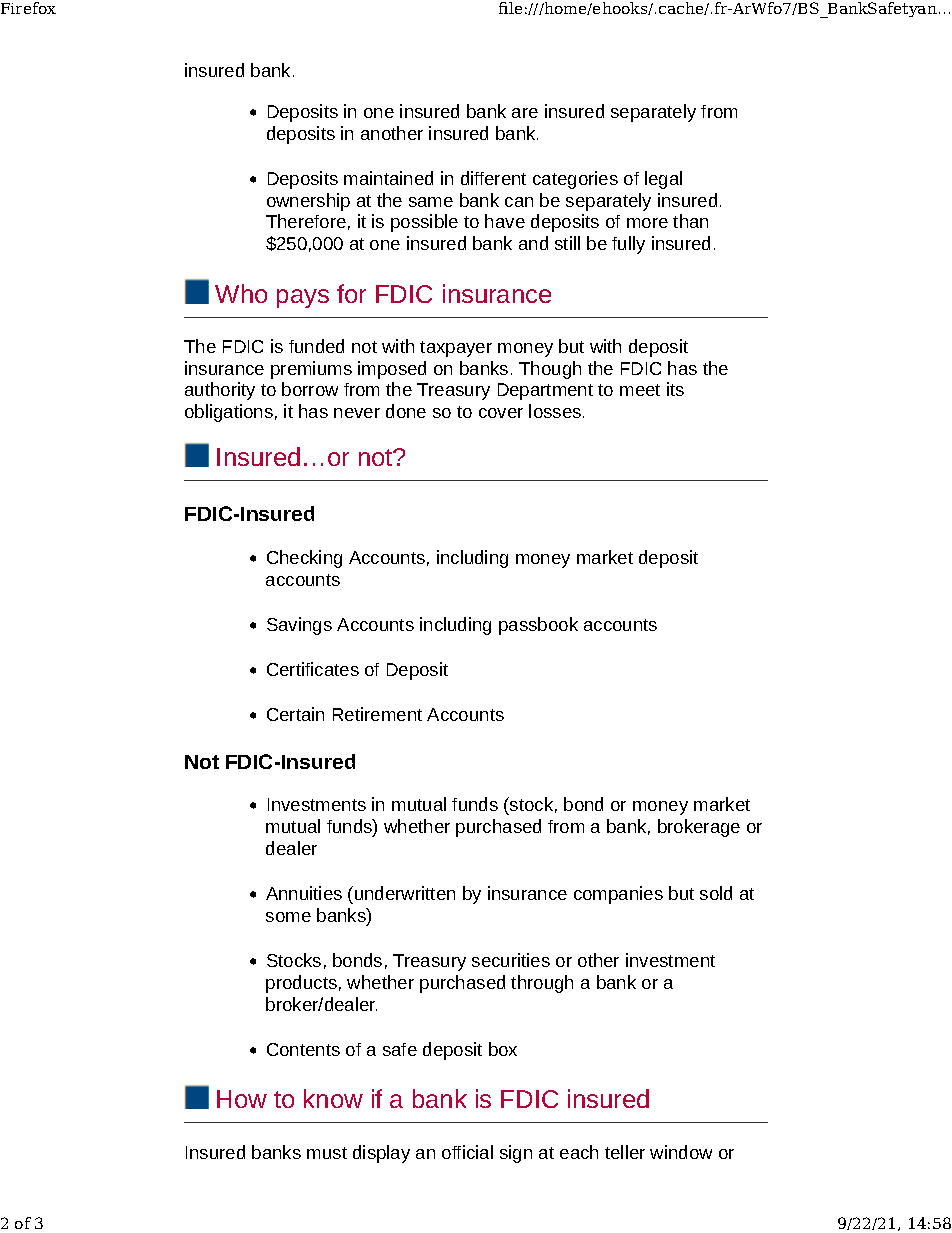 The height and width of the screenshot is (1233, 952). Describe the element at coordinates (388, 178) in the screenshot. I see `maintained` at that location.
